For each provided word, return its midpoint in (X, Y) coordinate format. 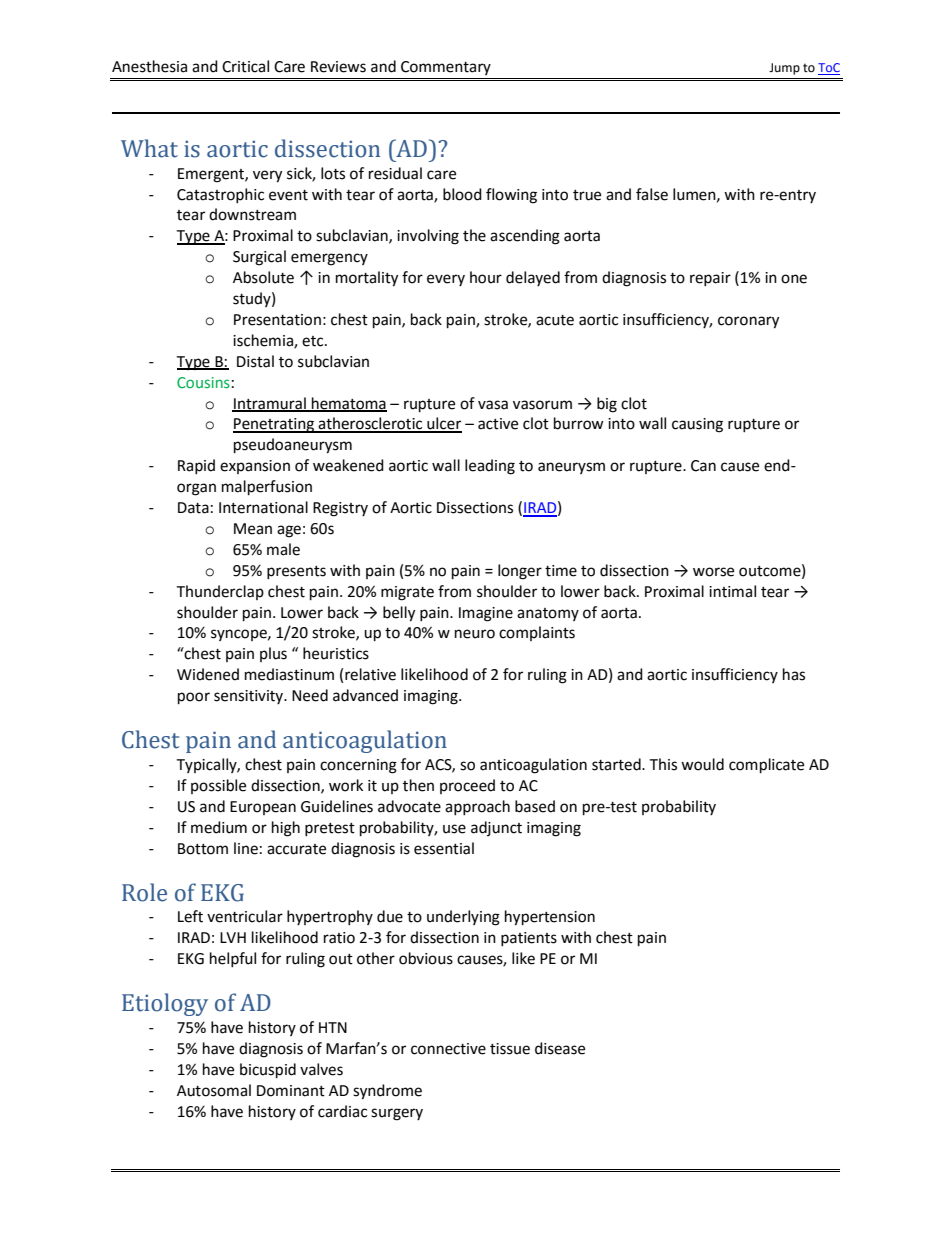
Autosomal (214, 1090)
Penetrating (274, 425)
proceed (467, 786)
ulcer (443, 424)
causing (697, 425)
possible (218, 786)
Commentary (446, 68)
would (702, 764)
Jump (784, 69)
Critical (245, 66)
